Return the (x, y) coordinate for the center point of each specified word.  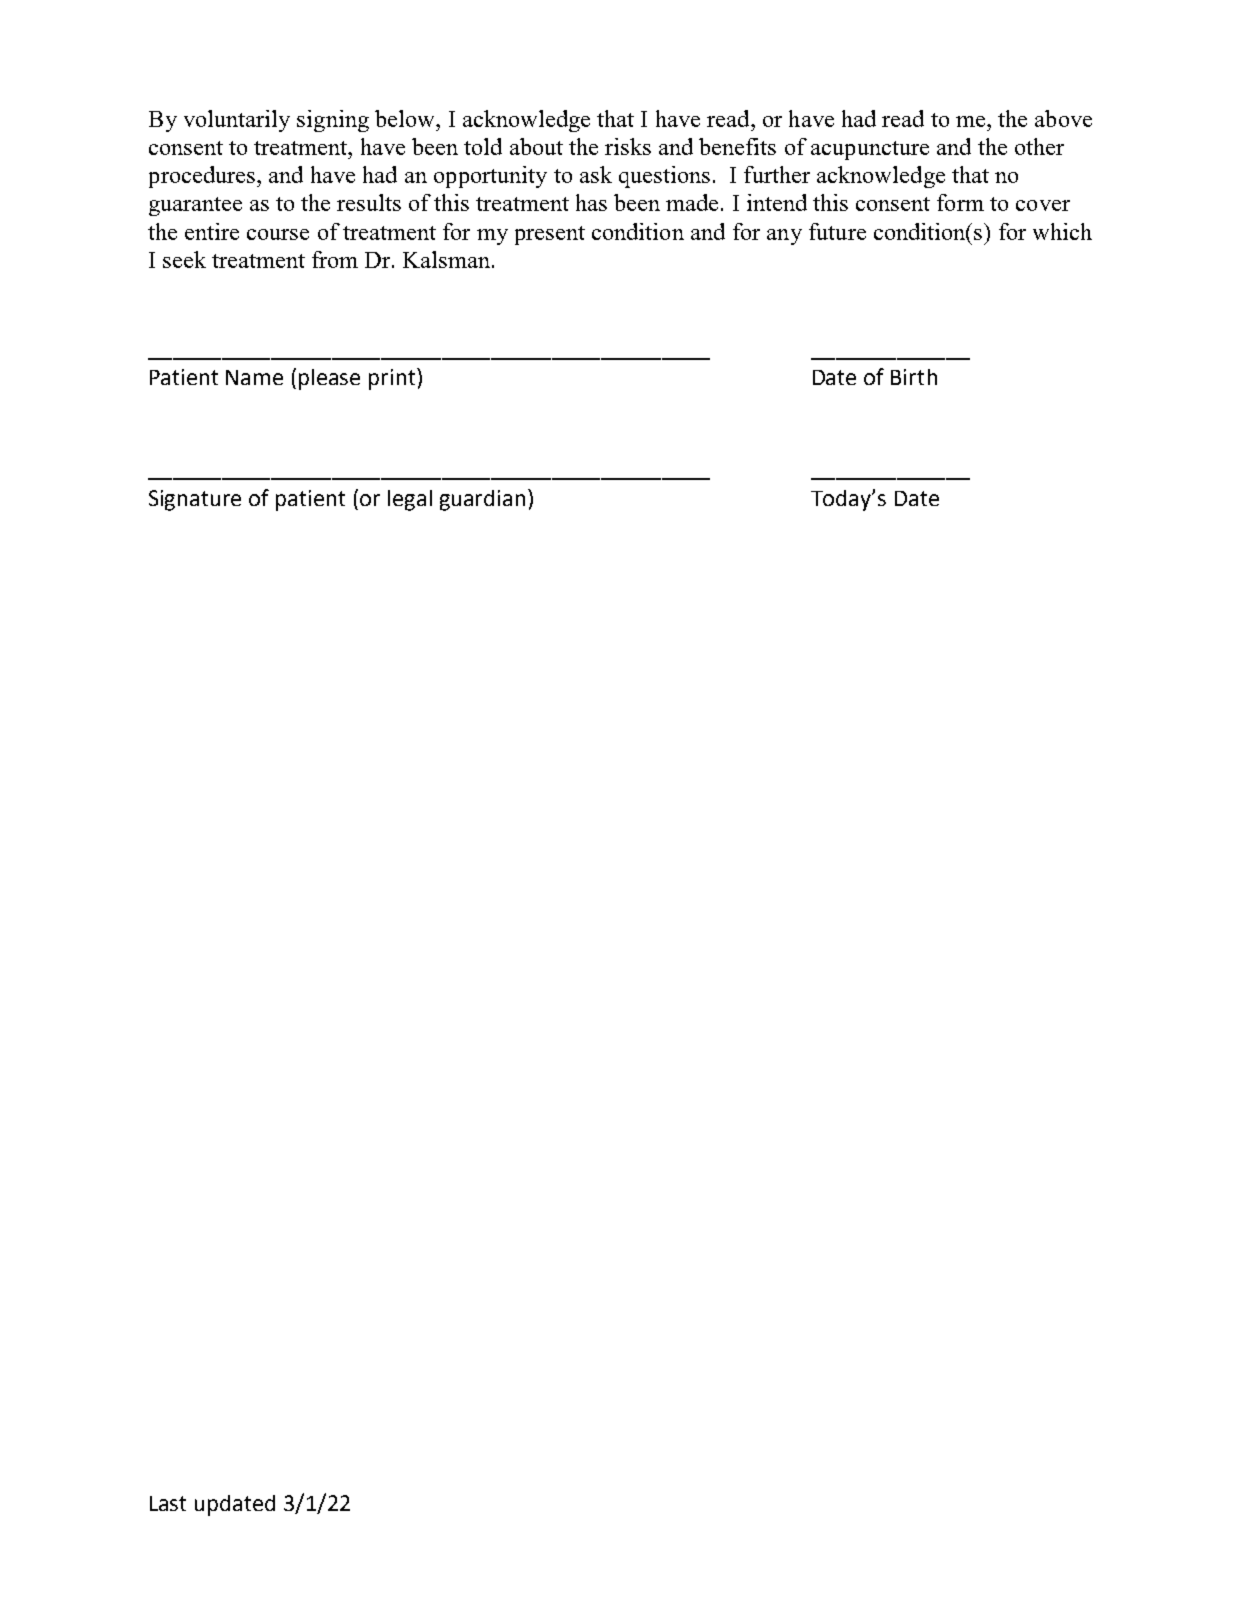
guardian (482, 500)
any (784, 237)
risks (628, 146)
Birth (914, 377)
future (837, 231)
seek (184, 259)
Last (168, 1503)
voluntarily (237, 121)
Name (254, 377)
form (960, 202)
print (393, 379)
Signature (195, 500)
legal (410, 500)
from (335, 259)
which (1062, 231)
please (329, 379)
